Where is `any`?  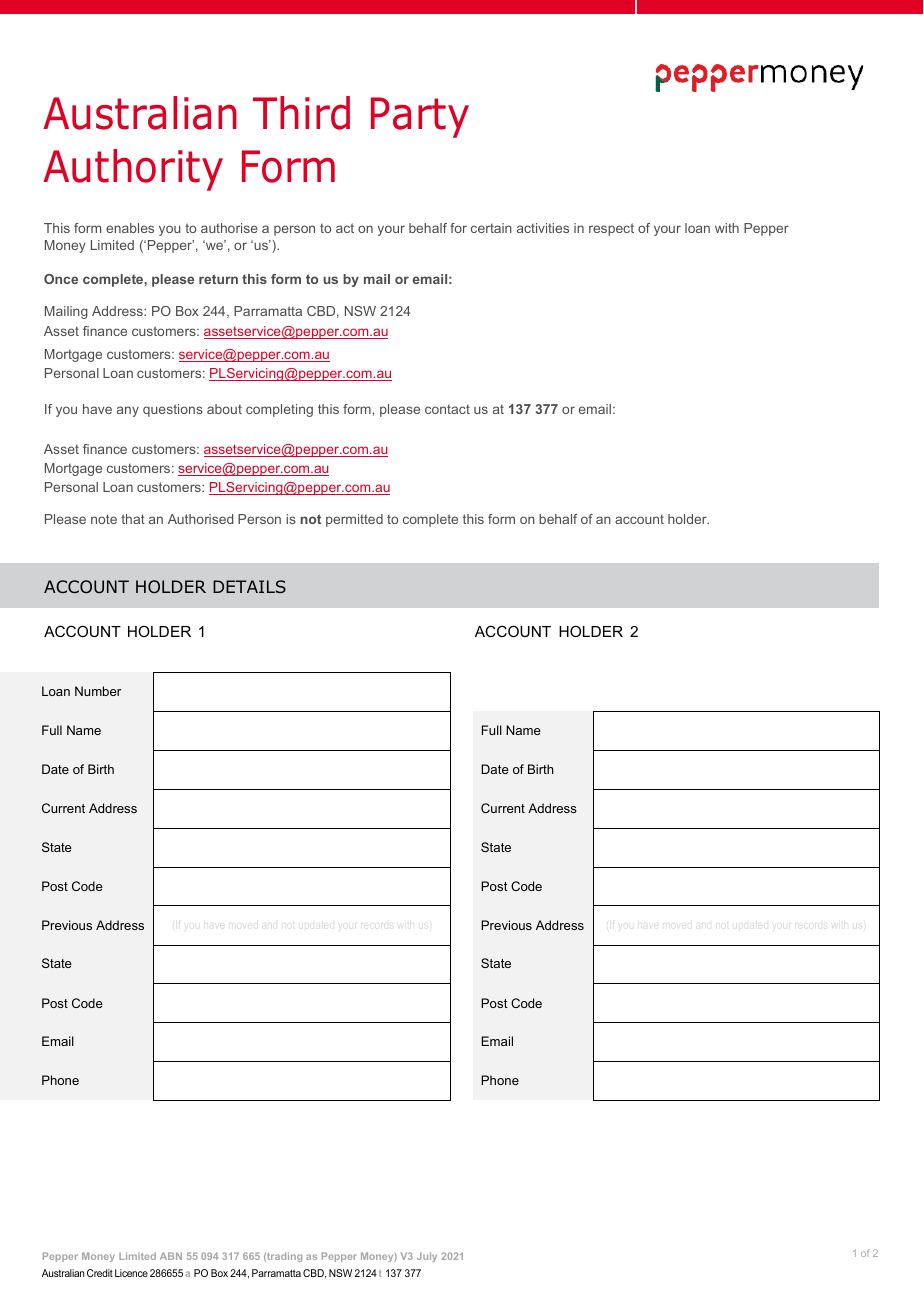 any is located at coordinates (128, 411).
